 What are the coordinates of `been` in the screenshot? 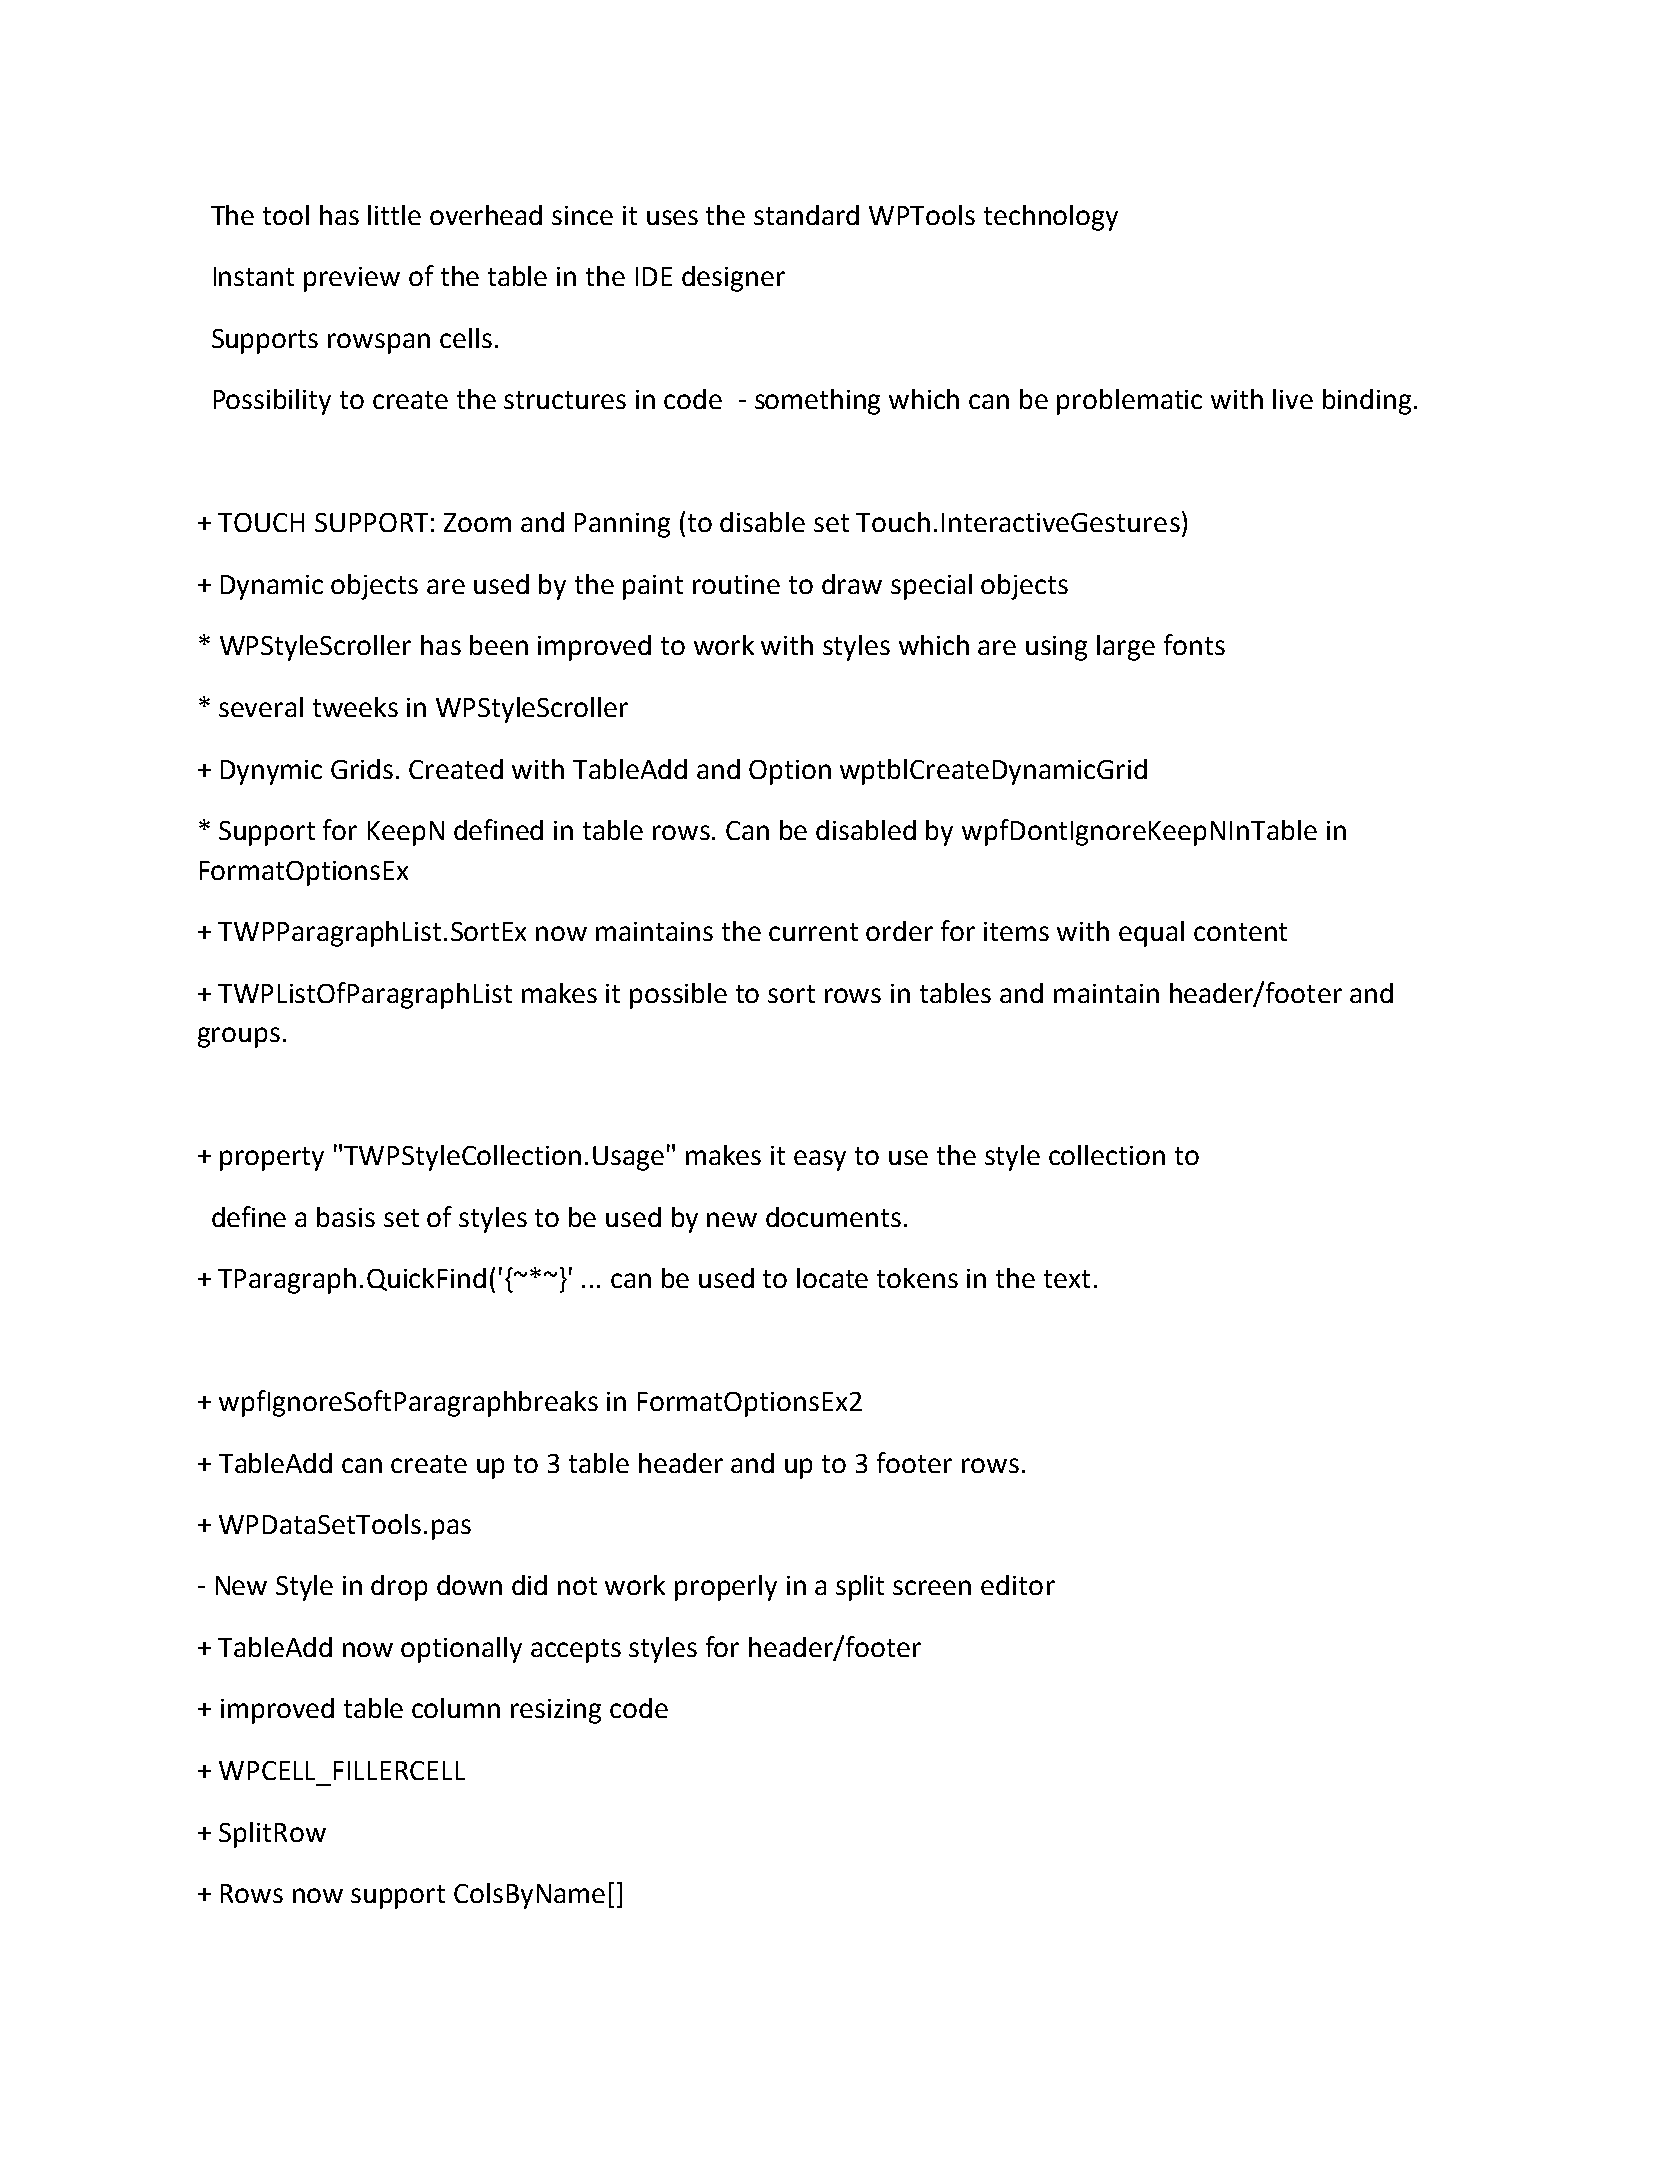 It's located at (499, 645).
